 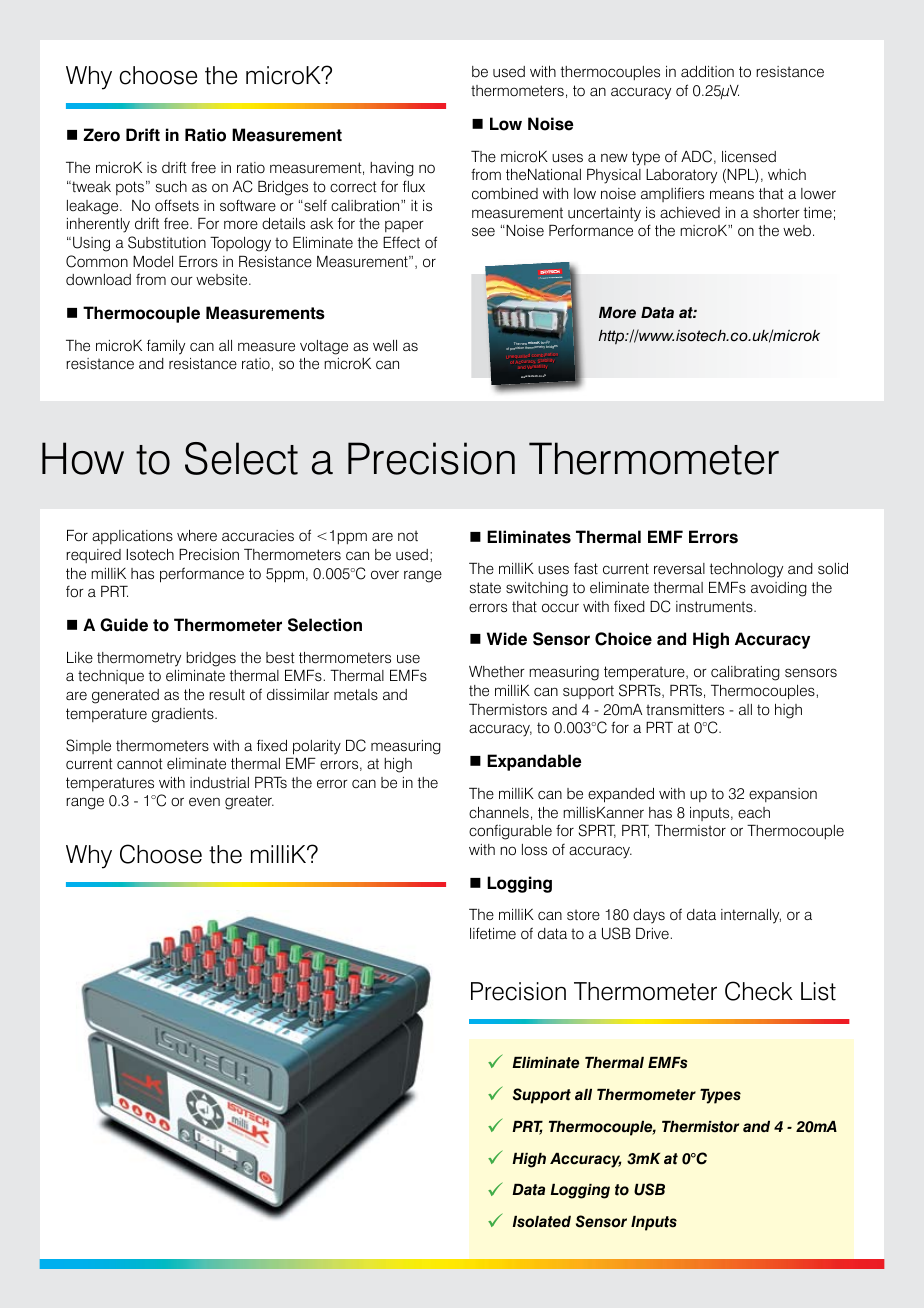 What do you see at coordinates (707, 72) in the document?
I see `addition` at bounding box center [707, 72].
